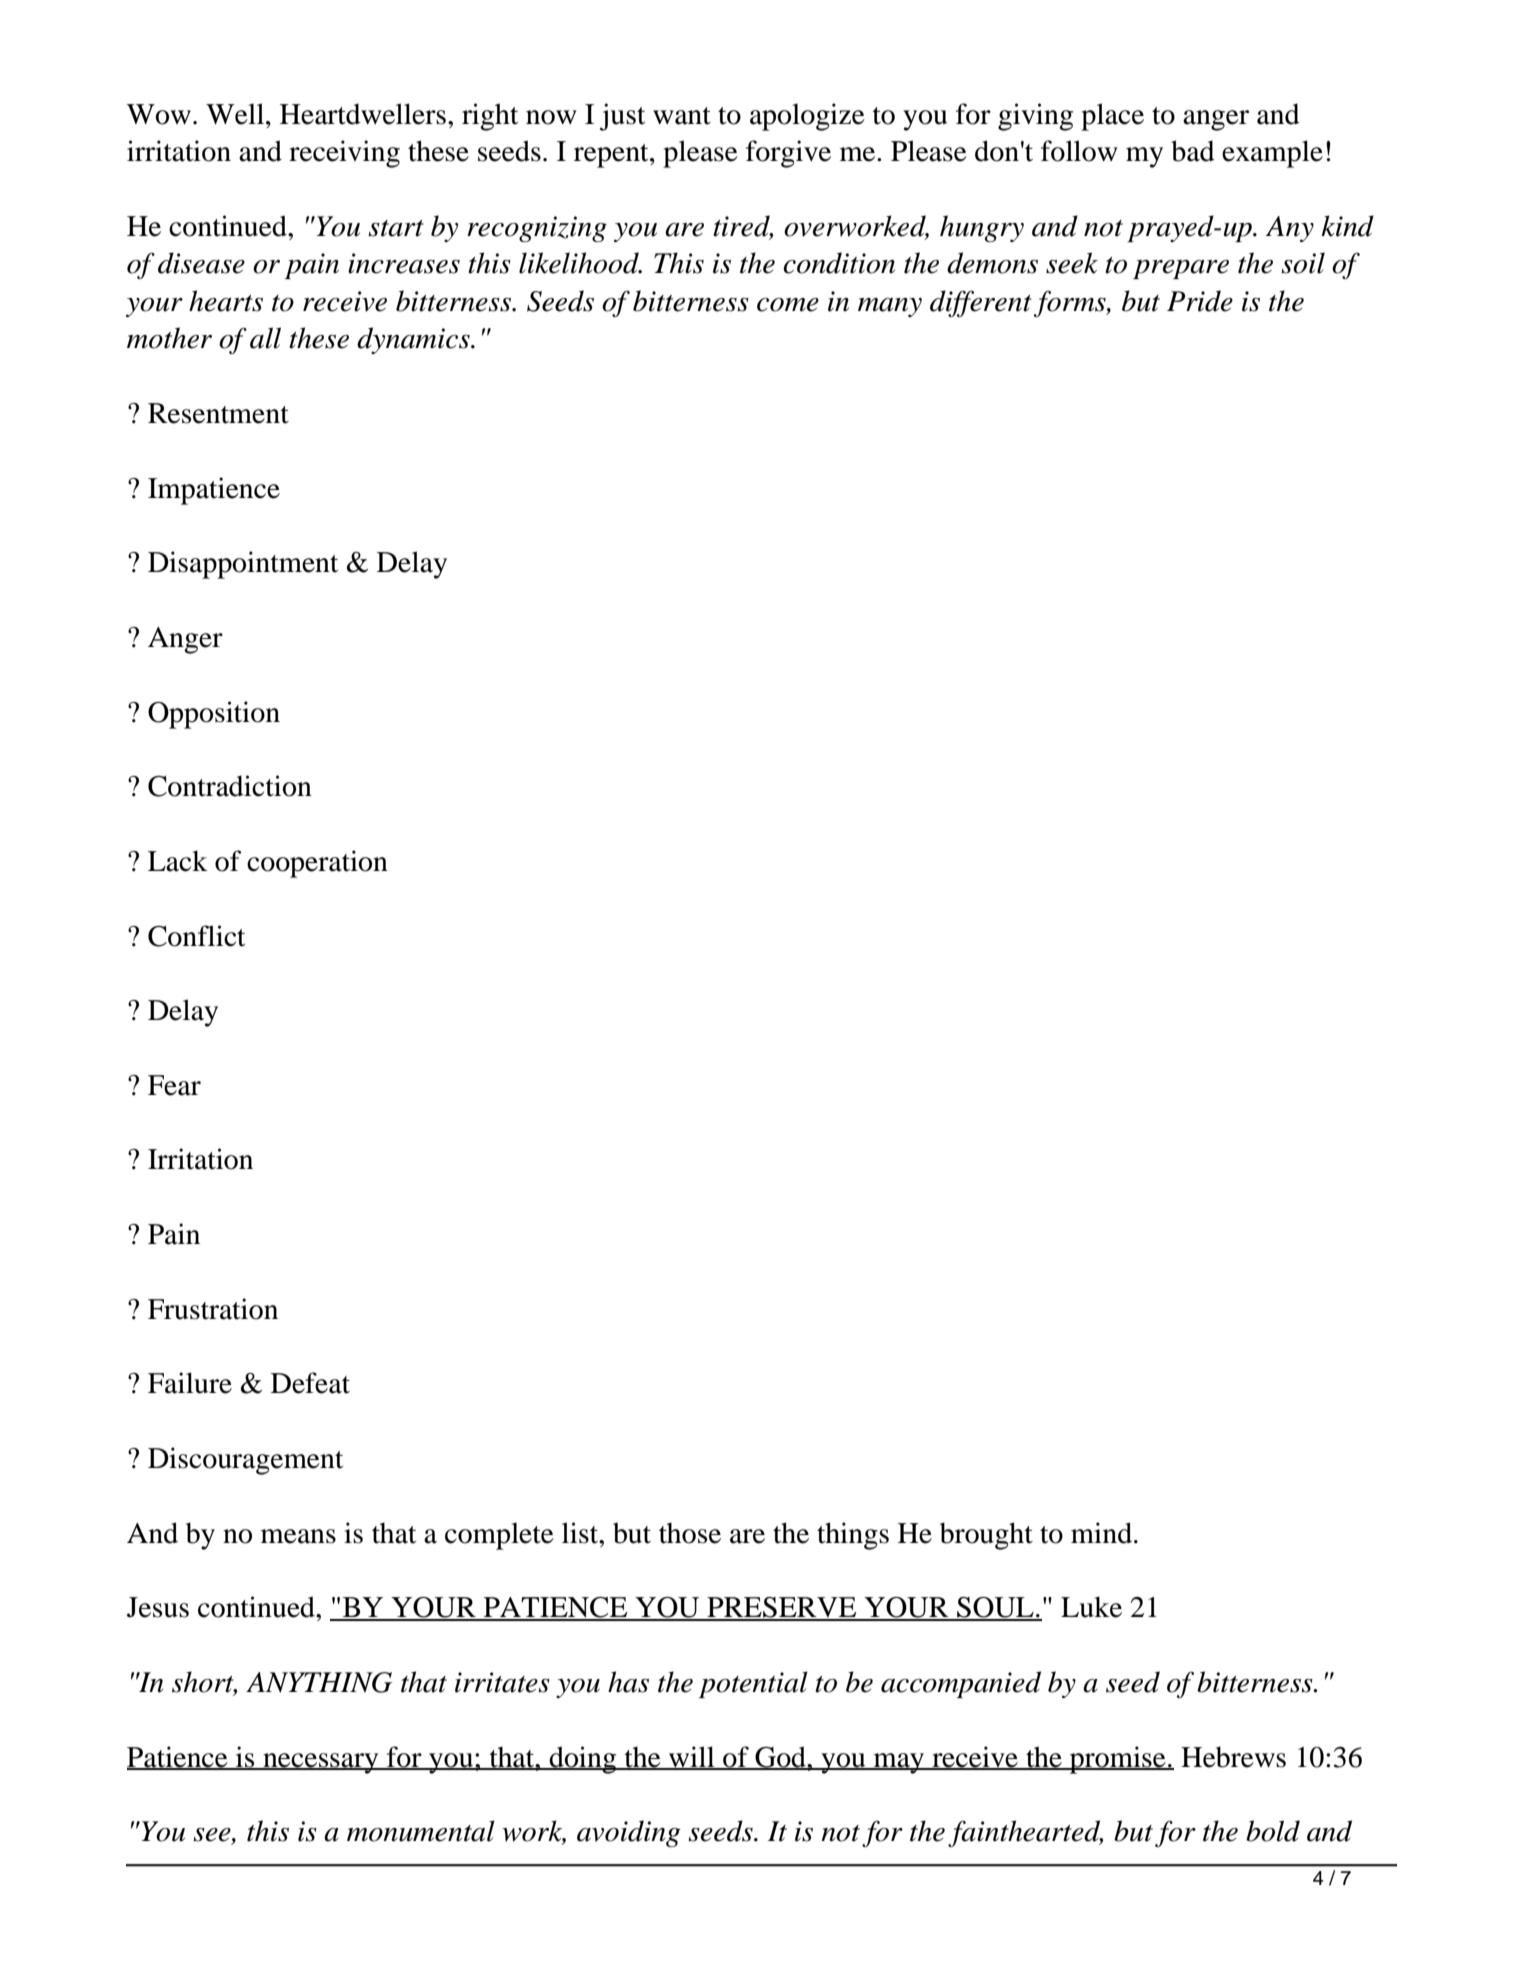 The image size is (1523, 1971). Describe the element at coordinates (213, 1309) in the screenshot. I see `Frustration` at that location.
